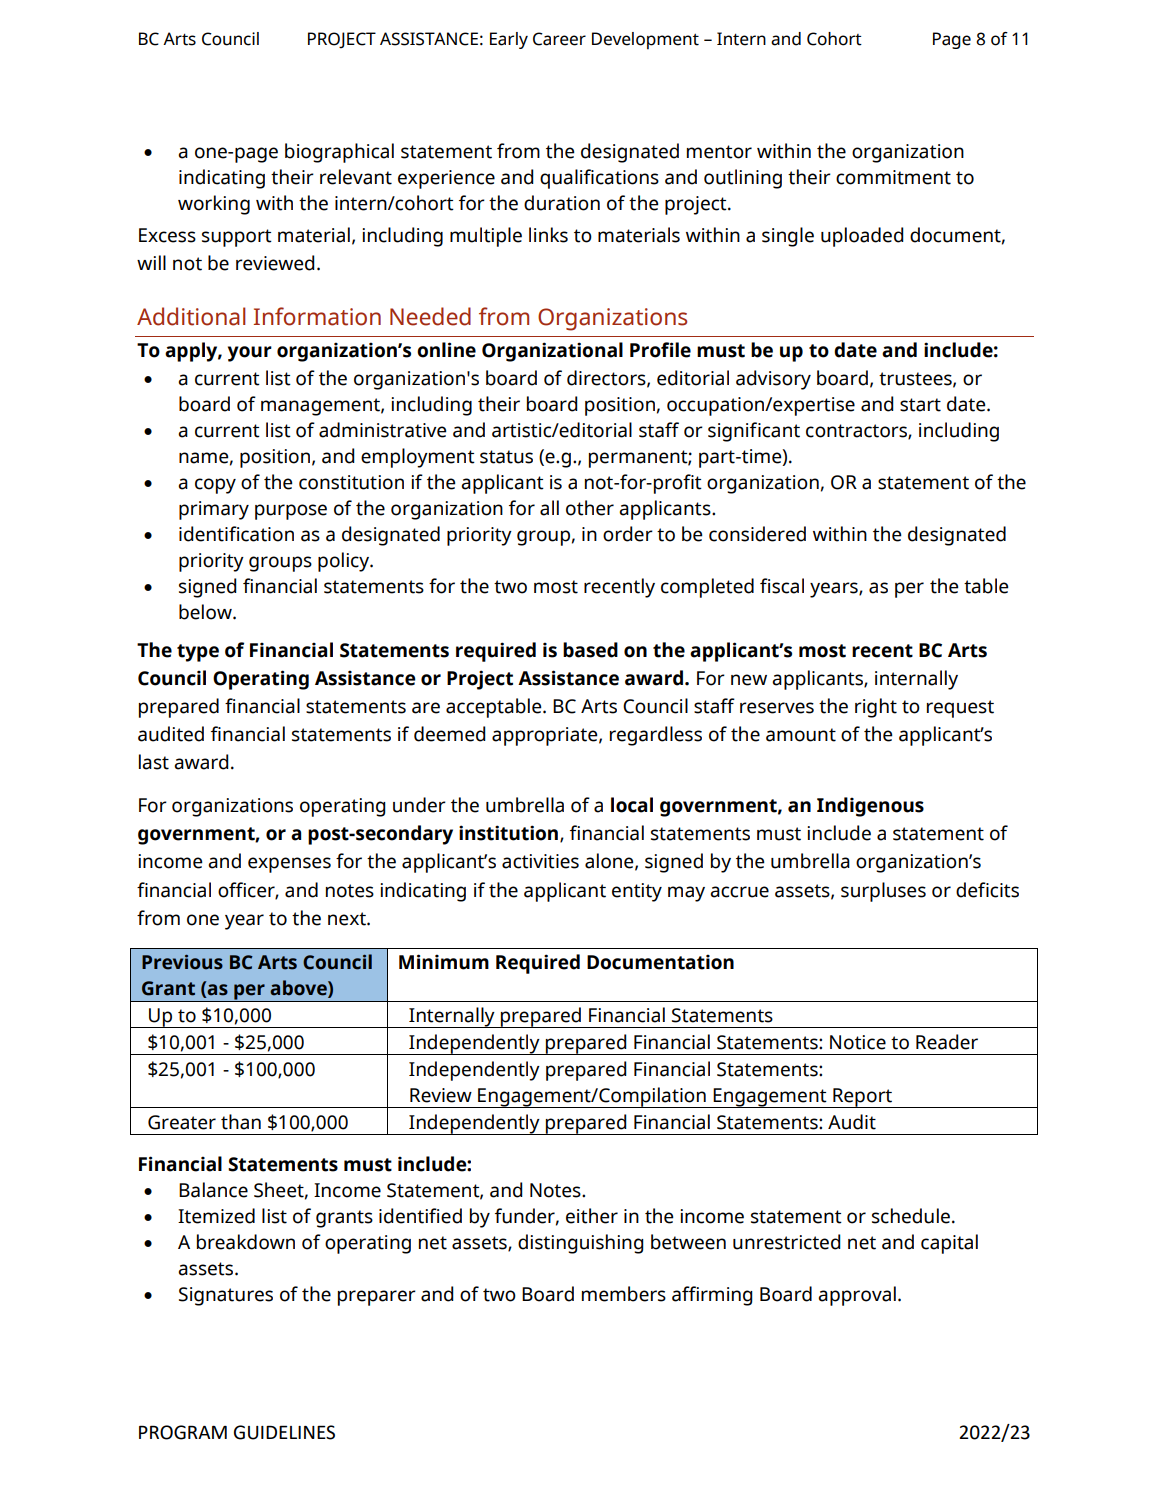 This screenshot has width=1168, height=1512. What do you see at coordinates (559, 39) in the screenshot?
I see `Career` at bounding box center [559, 39].
